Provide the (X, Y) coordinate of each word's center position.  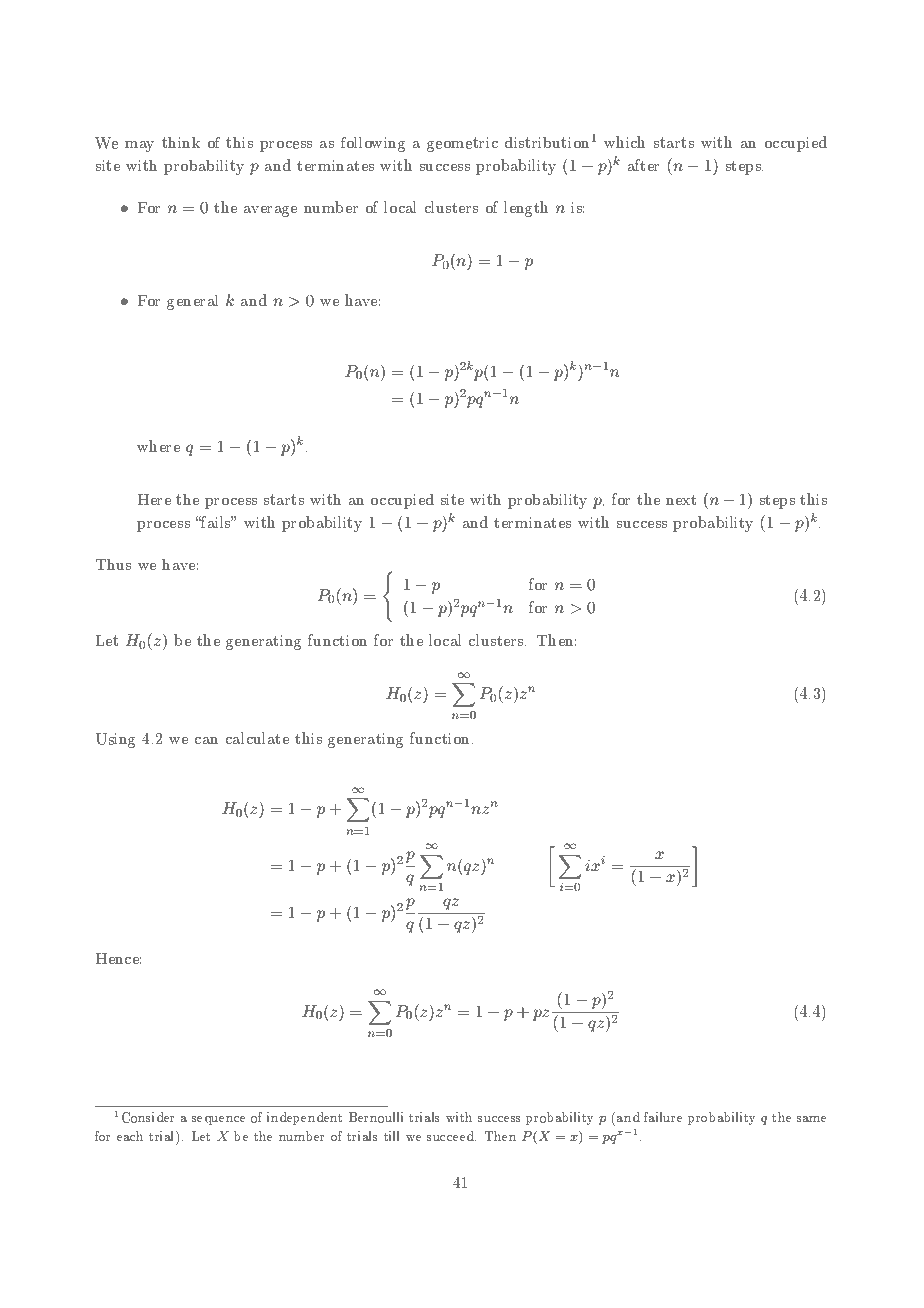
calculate (257, 738)
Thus (113, 564)
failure (663, 1117)
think (181, 142)
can (206, 740)
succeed (451, 1136)
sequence (218, 1120)
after (643, 165)
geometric (462, 144)
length (526, 209)
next (681, 500)
